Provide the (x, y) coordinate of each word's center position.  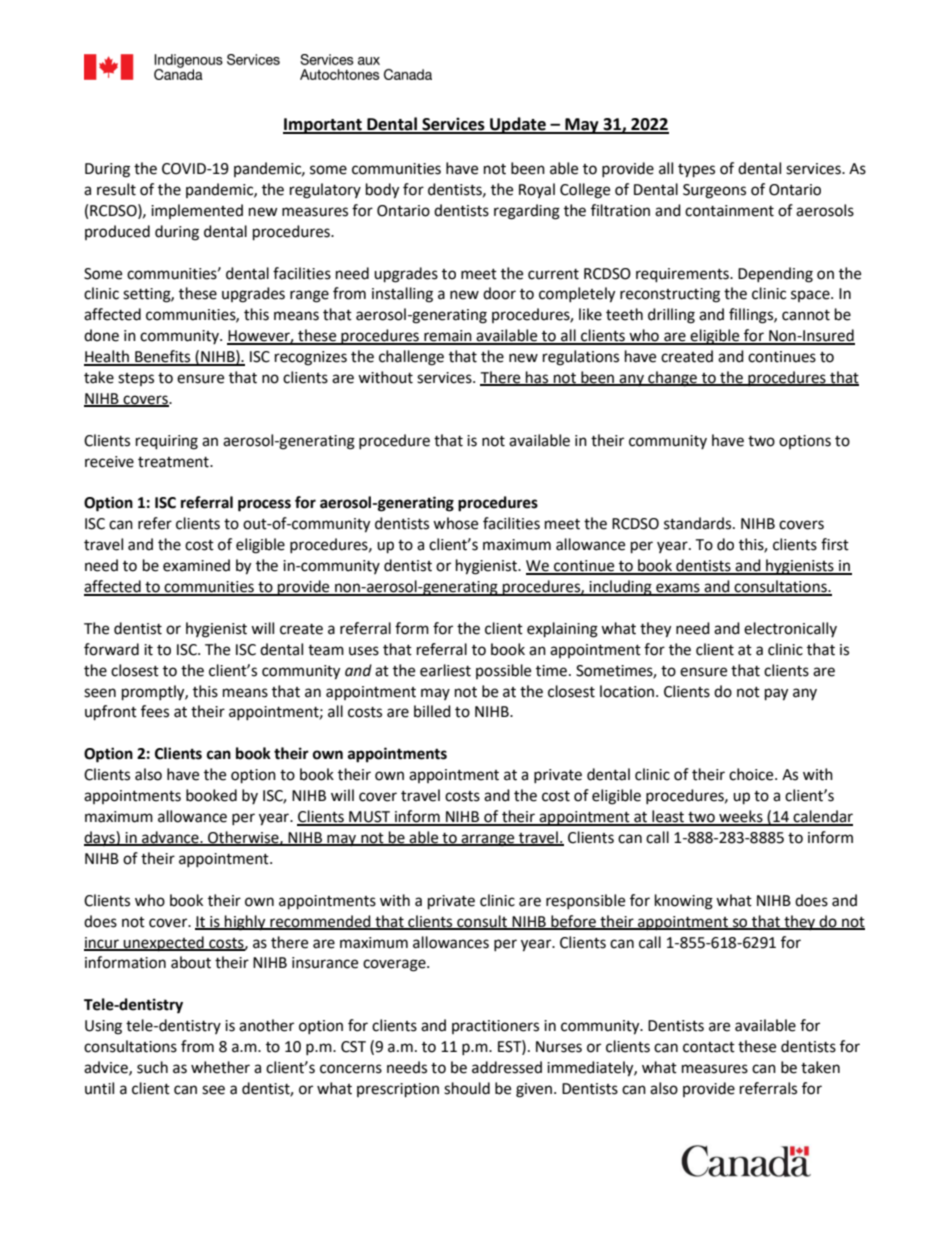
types (696, 171)
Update (518, 125)
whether (220, 1067)
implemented (197, 211)
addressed (507, 1067)
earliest (445, 670)
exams (678, 589)
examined (196, 565)
